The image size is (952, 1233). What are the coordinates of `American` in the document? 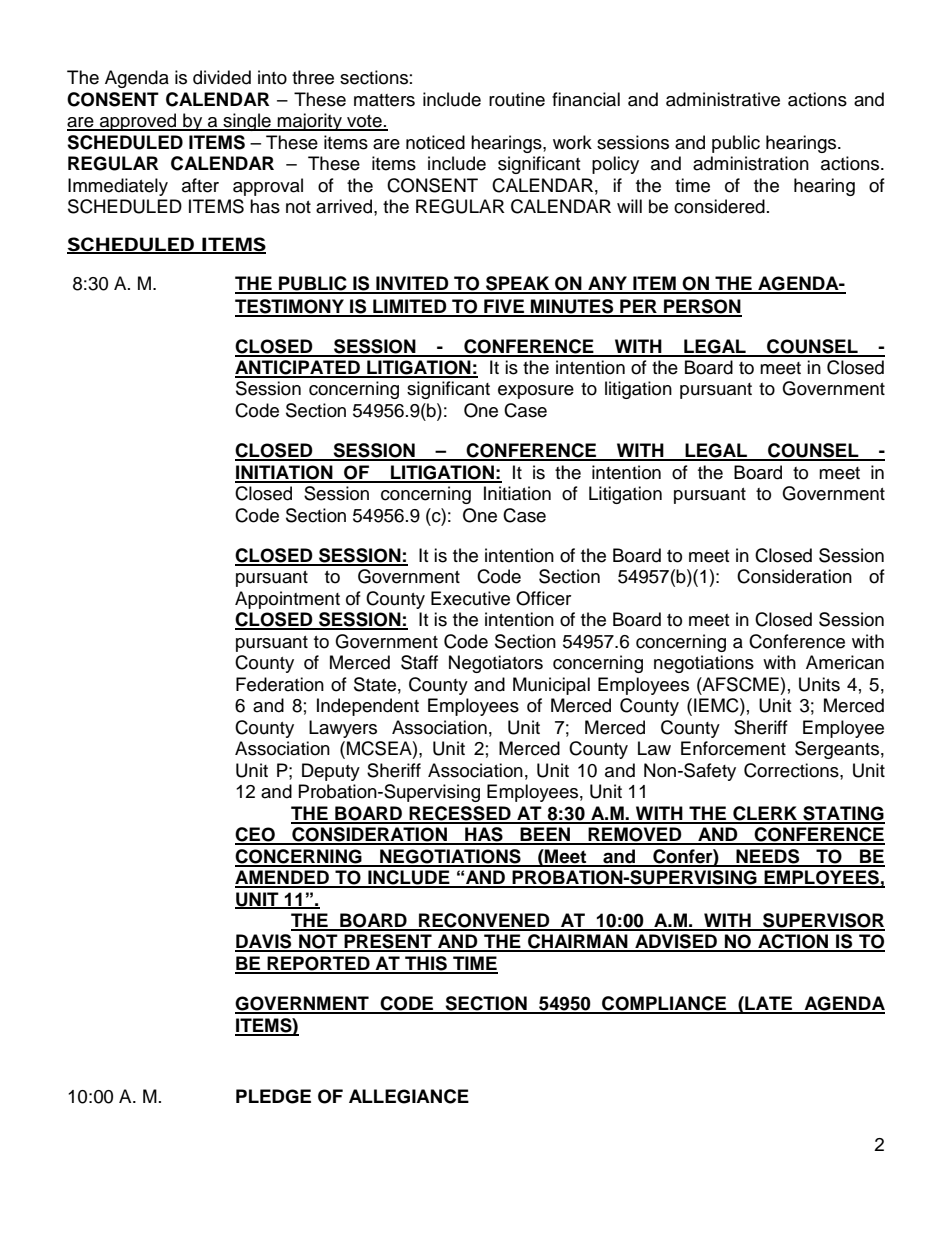 It's located at (845, 662).
